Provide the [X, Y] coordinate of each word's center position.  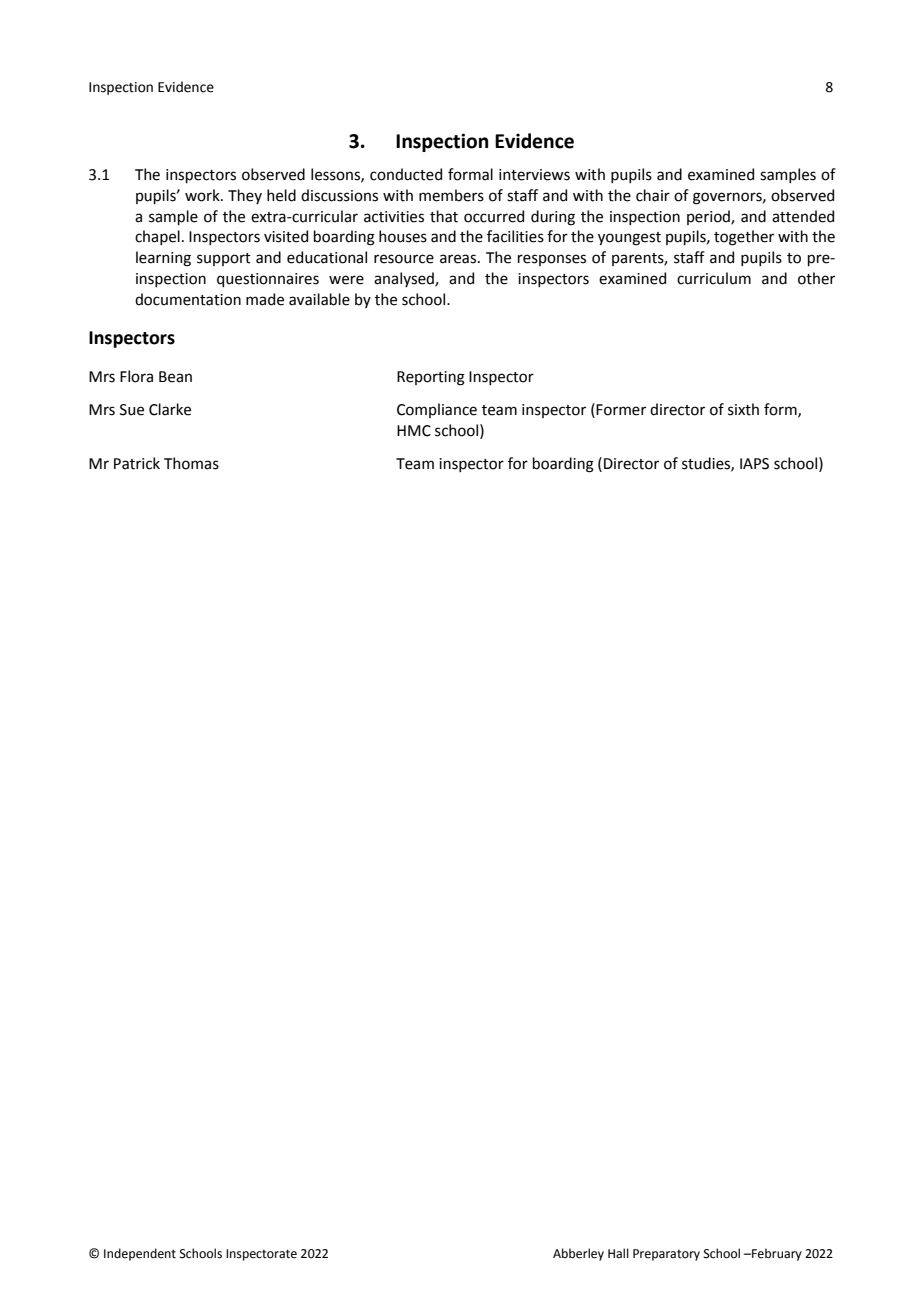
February [776, 1254]
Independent [140, 1254]
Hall [618, 1253]
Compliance [437, 410]
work [203, 195]
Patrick [137, 463]
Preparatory [666, 1255]
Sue [132, 410]
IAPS [754, 464]
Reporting [431, 378]
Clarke [170, 409]
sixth [743, 409]
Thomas [191, 463]
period [709, 217]
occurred [494, 216]
